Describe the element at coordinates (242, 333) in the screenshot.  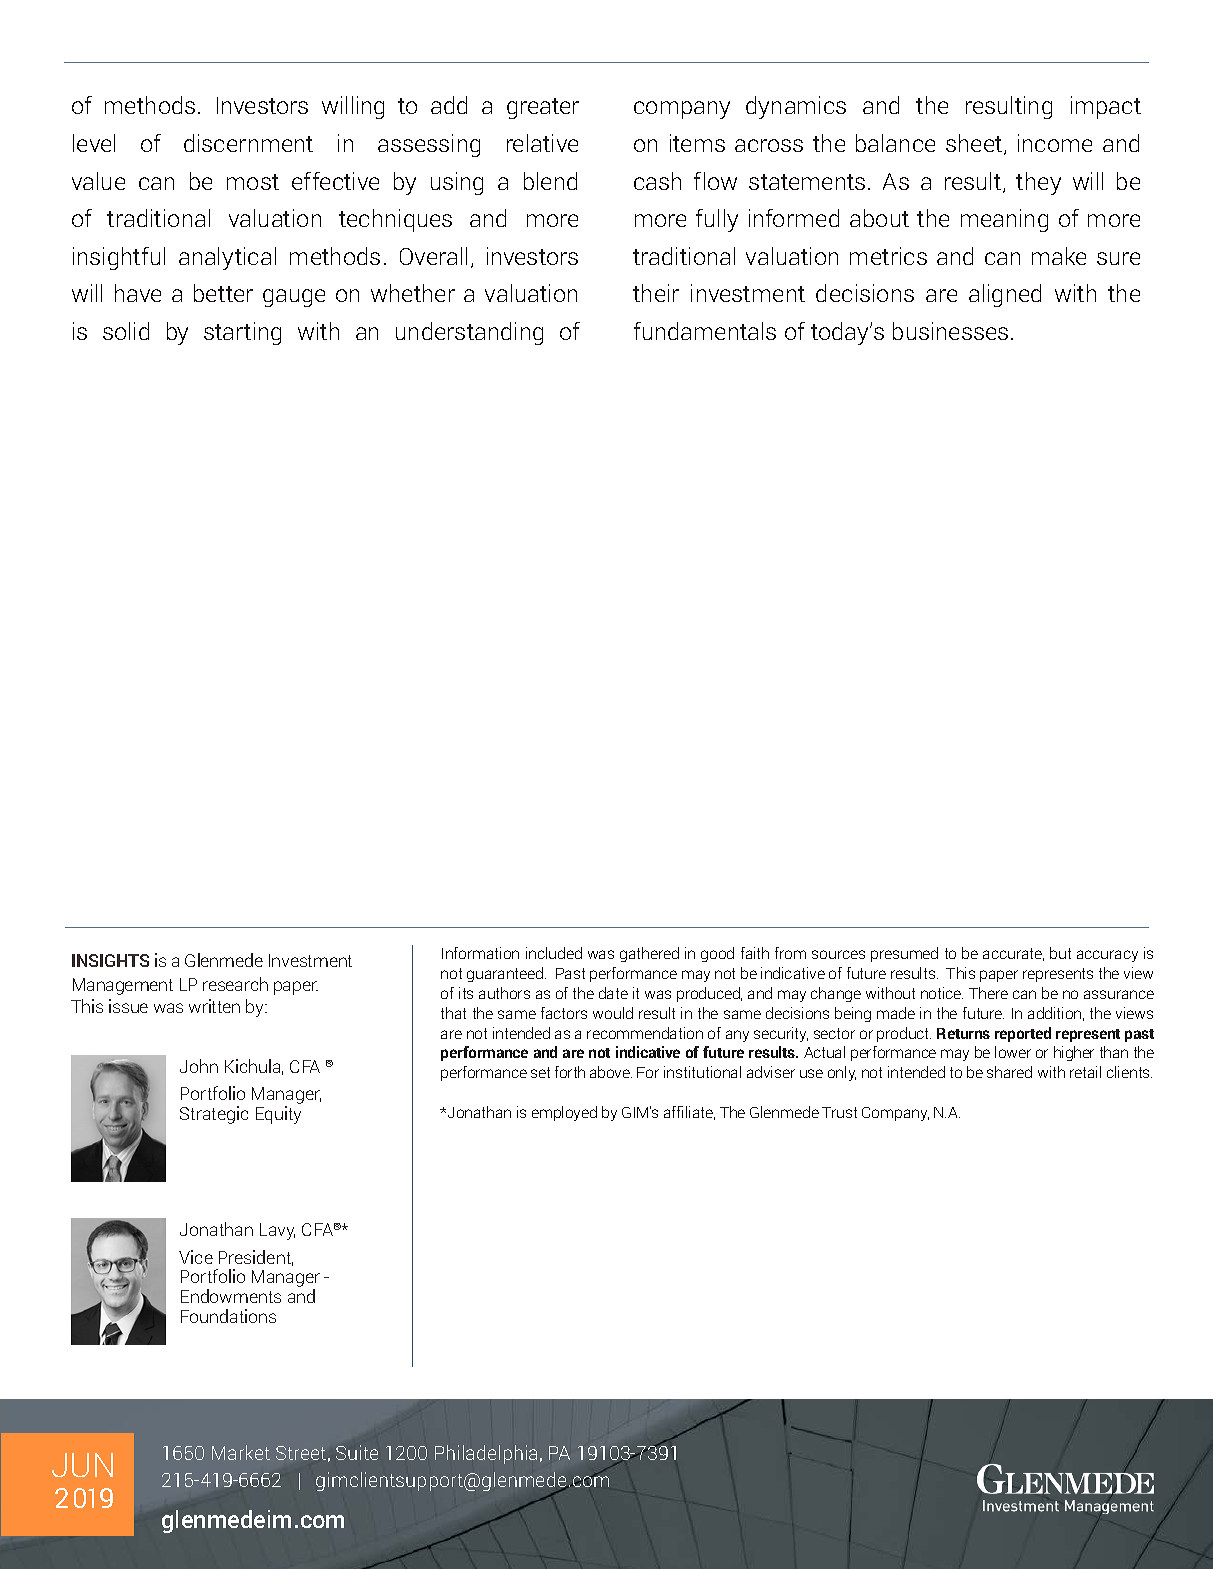
I see `starting` at that location.
